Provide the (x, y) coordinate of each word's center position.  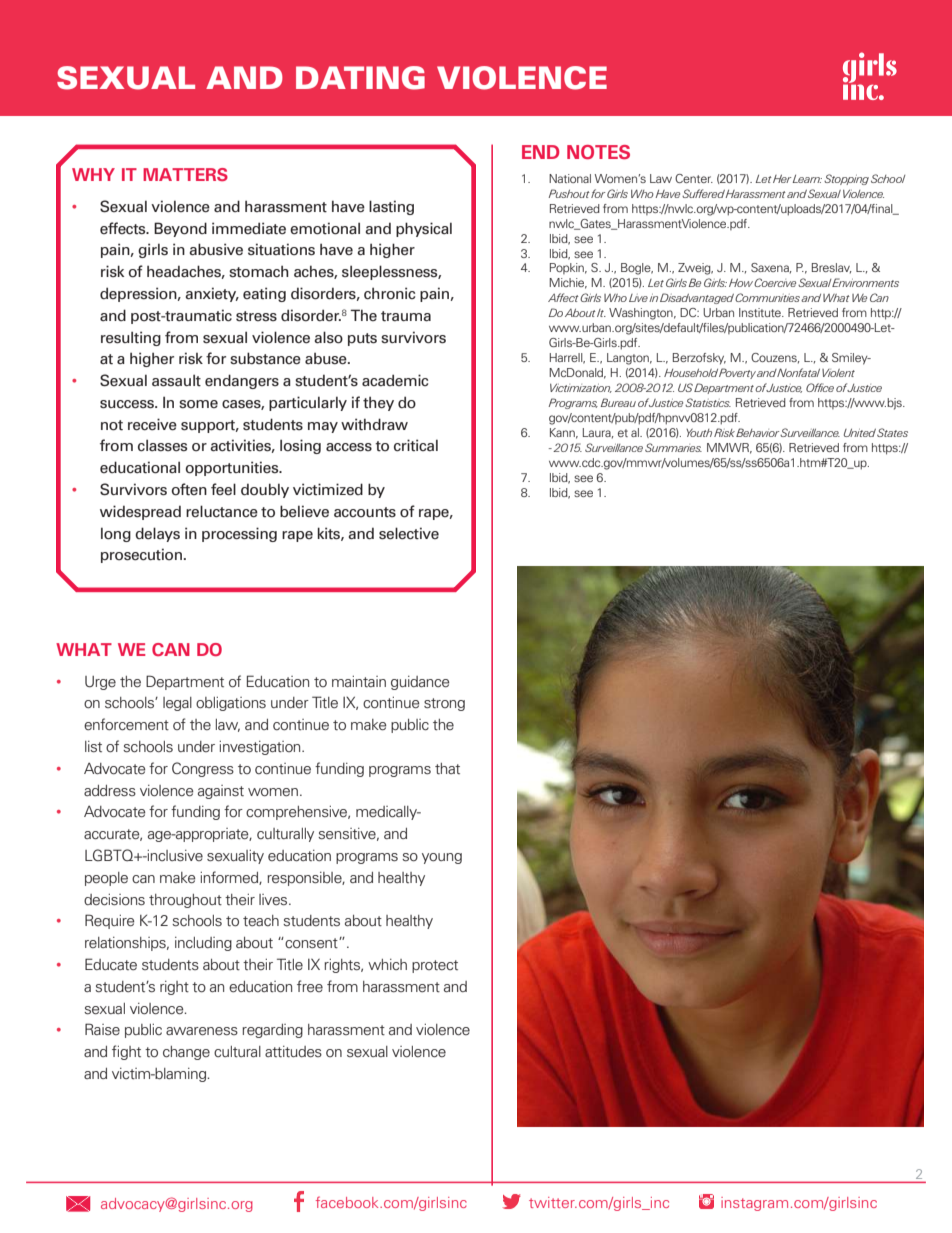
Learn (807, 179)
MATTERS (185, 174)
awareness (202, 1031)
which (387, 964)
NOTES (598, 152)
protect (435, 966)
